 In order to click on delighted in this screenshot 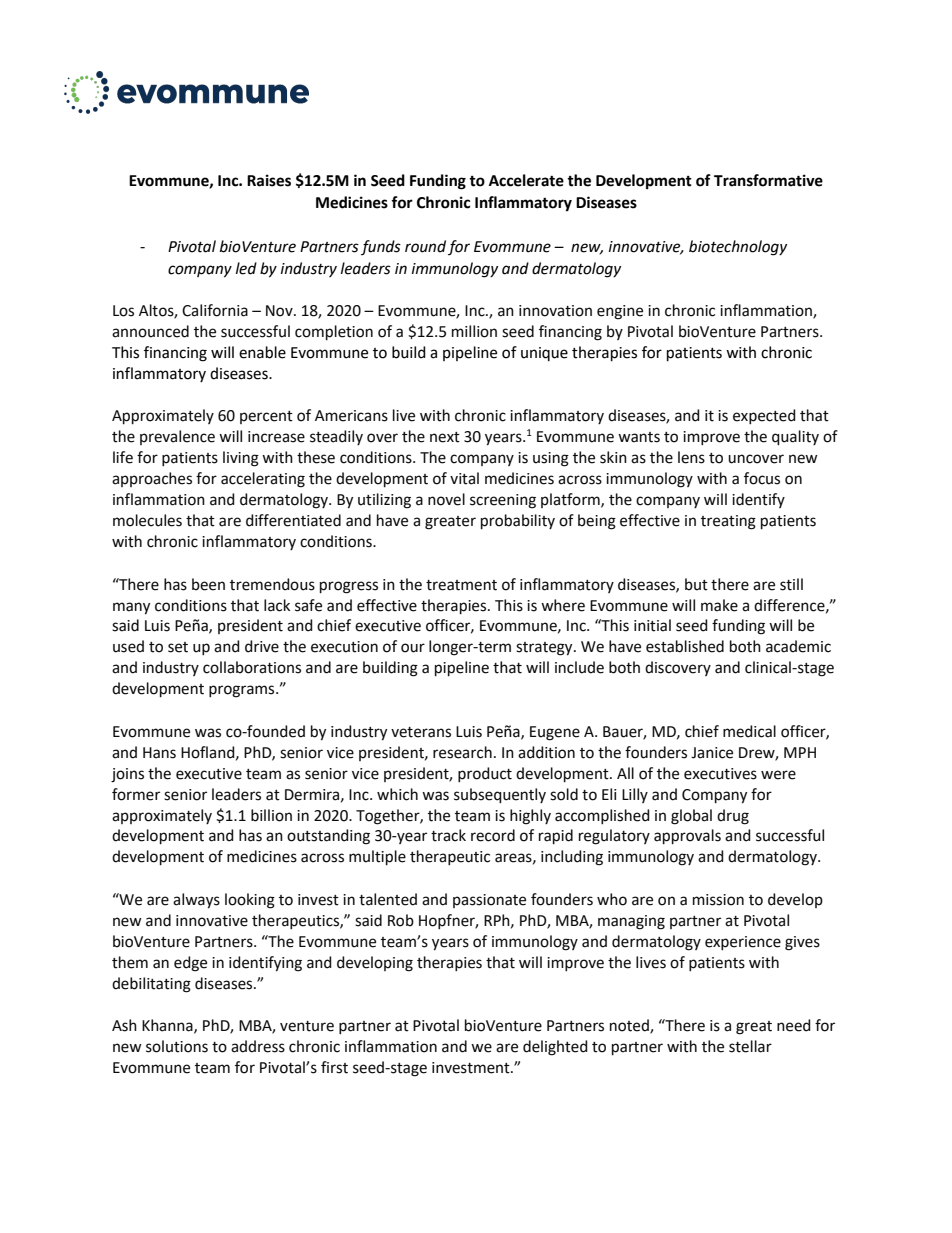, I will do `click(555, 1048)`.
